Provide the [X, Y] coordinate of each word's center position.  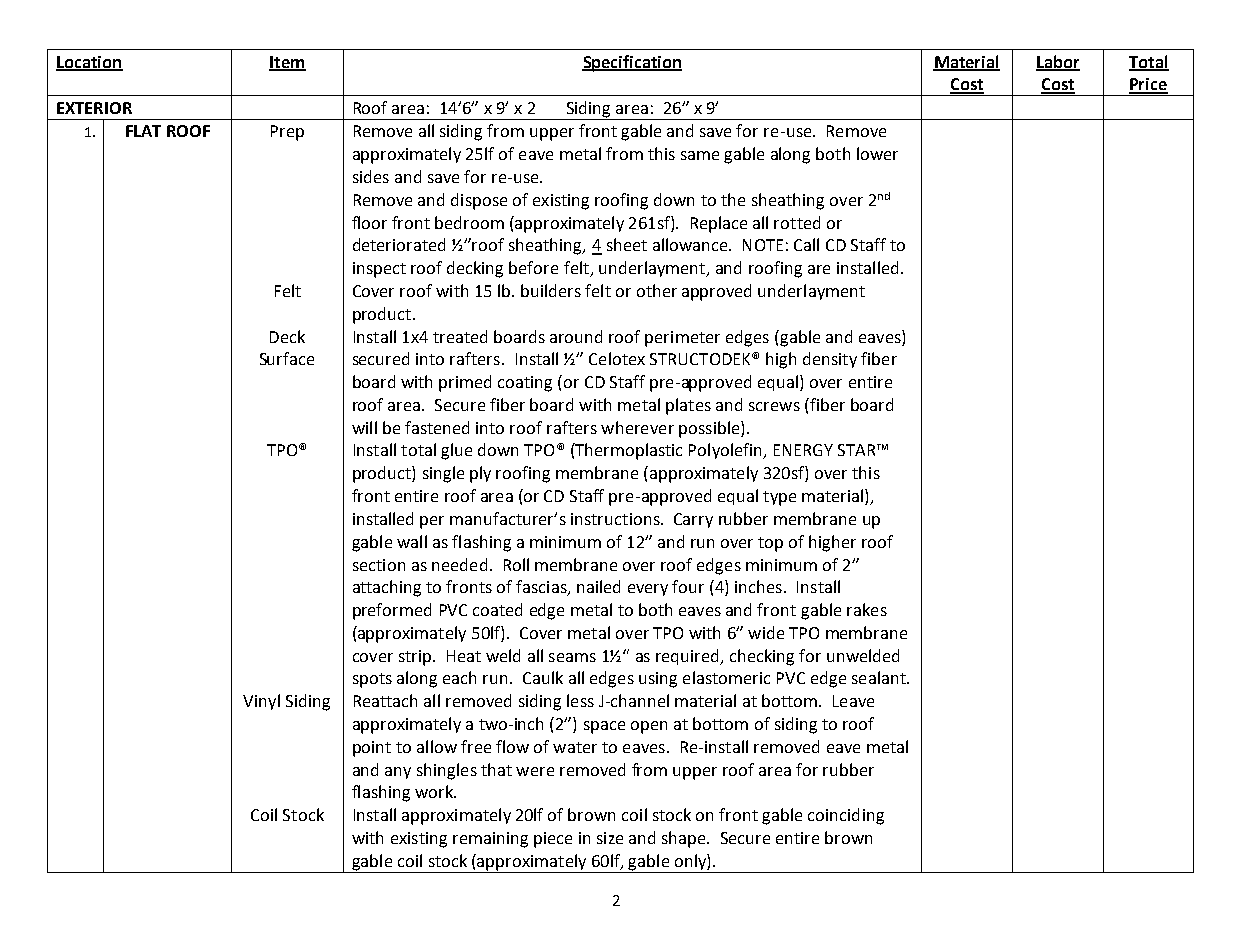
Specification [632, 63]
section [379, 565]
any [398, 773]
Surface [287, 358]
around [576, 336]
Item [287, 63]
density [830, 360]
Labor [1058, 62]
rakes [867, 609]
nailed [598, 586]
